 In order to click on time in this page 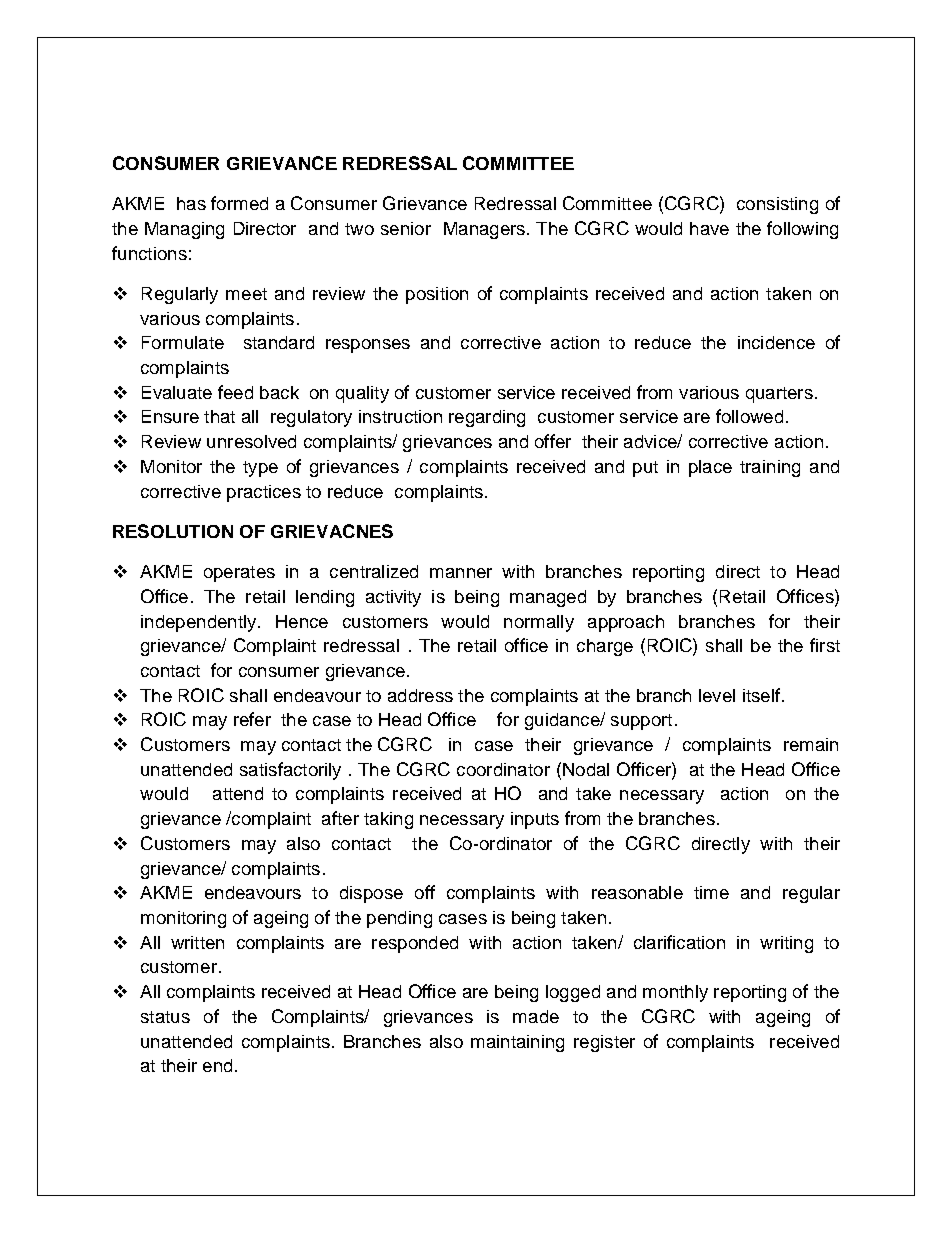, I will do `click(711, 892)`.
